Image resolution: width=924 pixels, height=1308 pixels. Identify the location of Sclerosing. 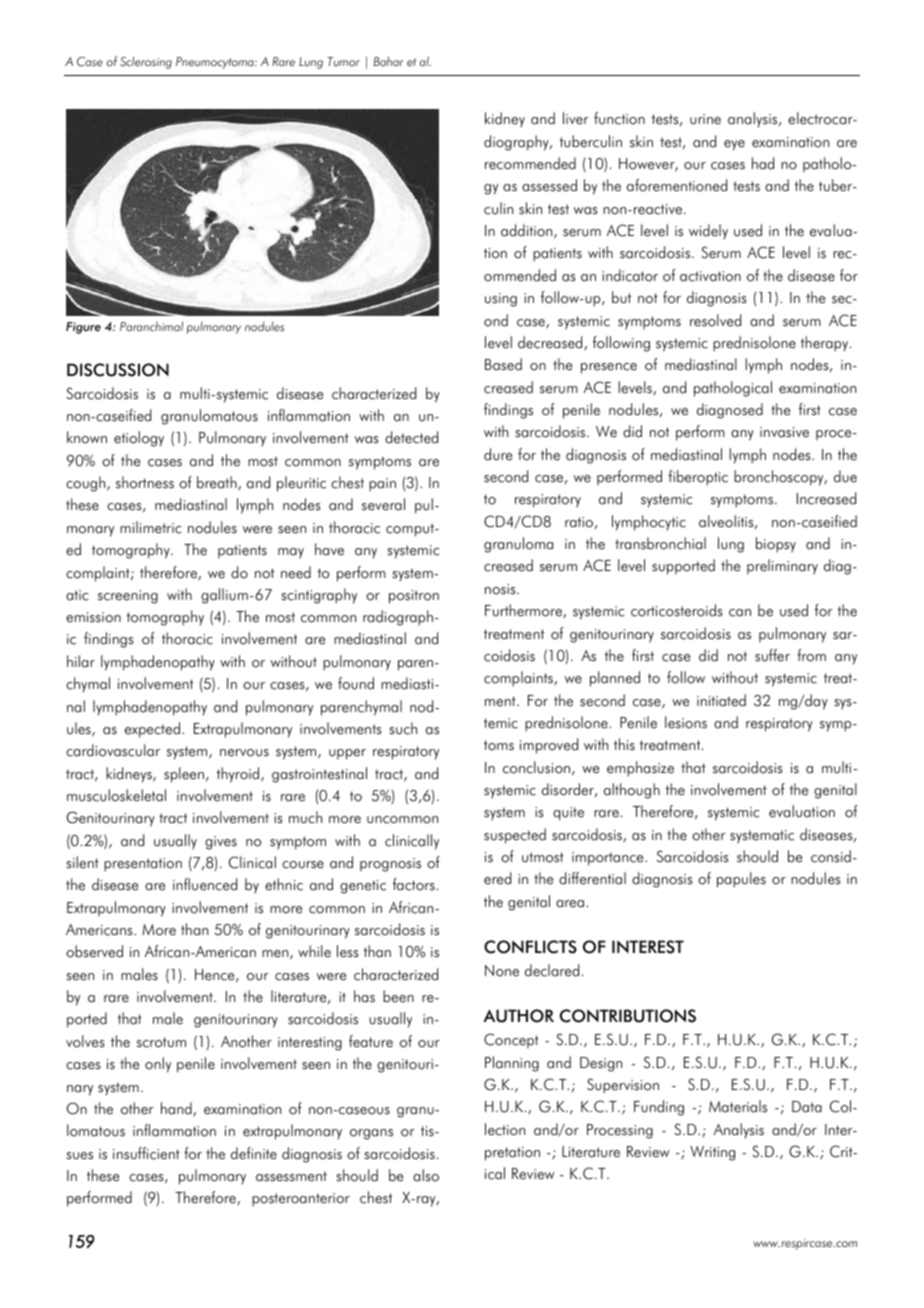
(146, 62).
